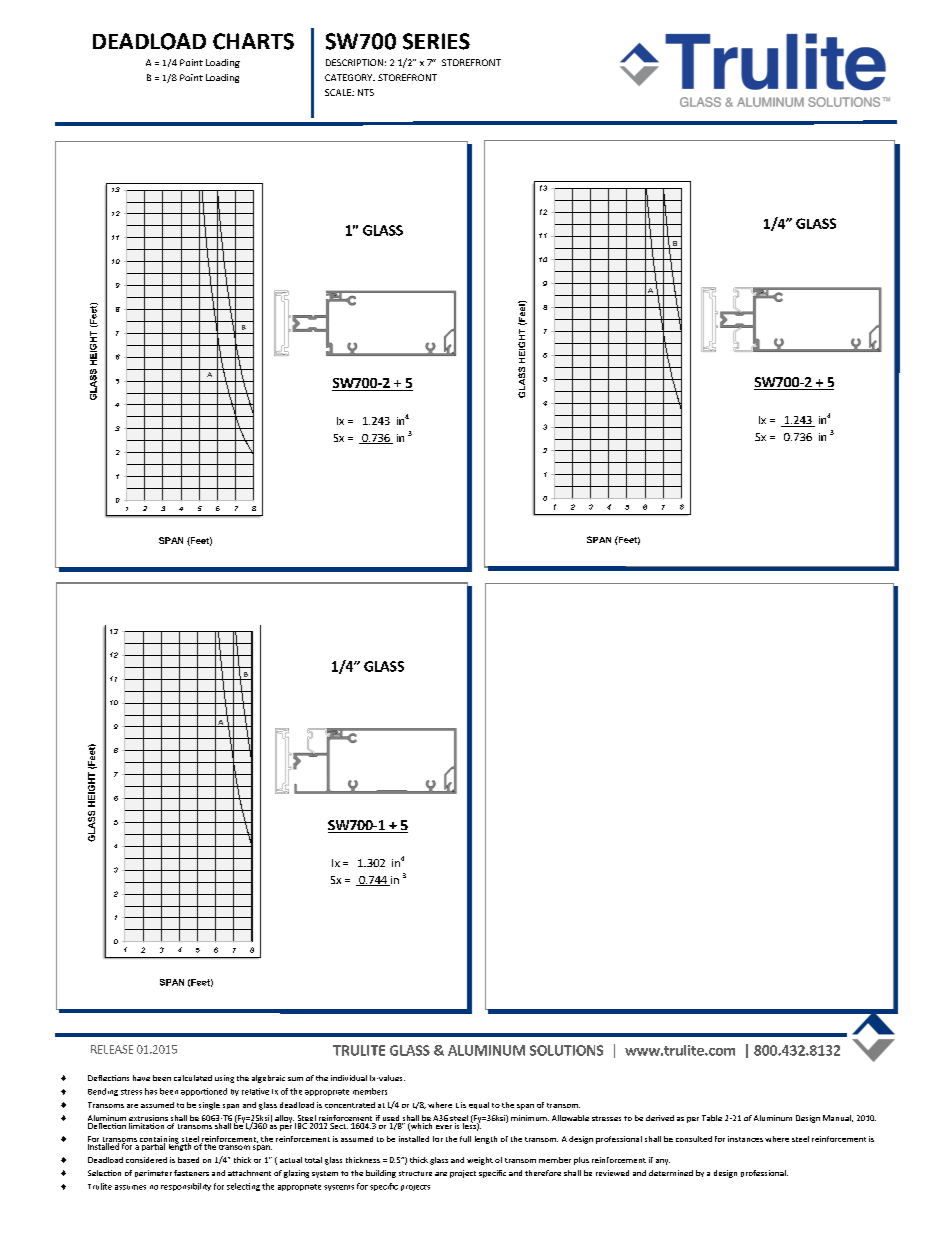  What do you see at coordinates (436, 41) in the screenshot?
I see `SERIES` at bounding box center [436, 41].
